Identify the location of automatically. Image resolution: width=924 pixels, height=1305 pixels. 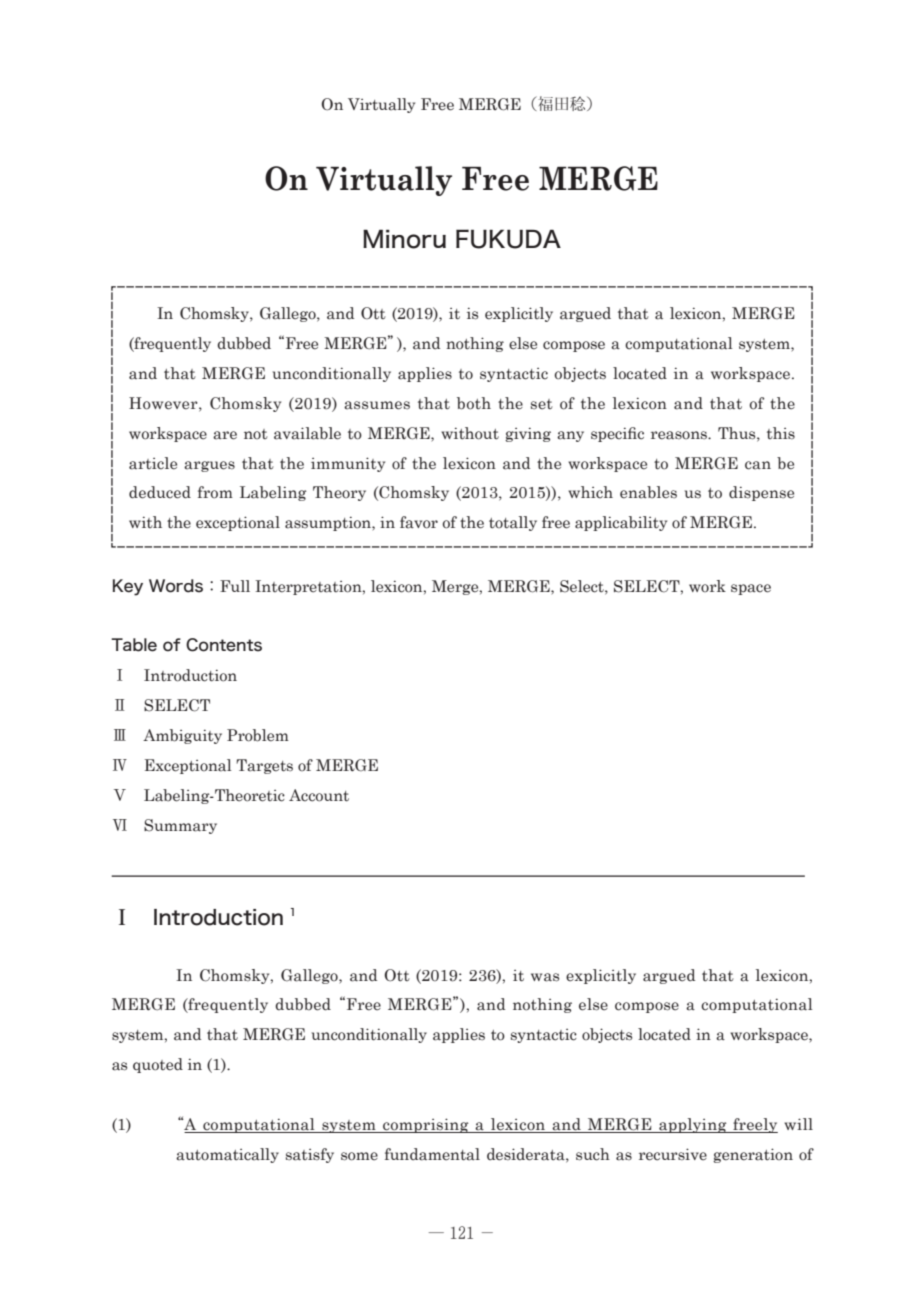
(227, 1155).
